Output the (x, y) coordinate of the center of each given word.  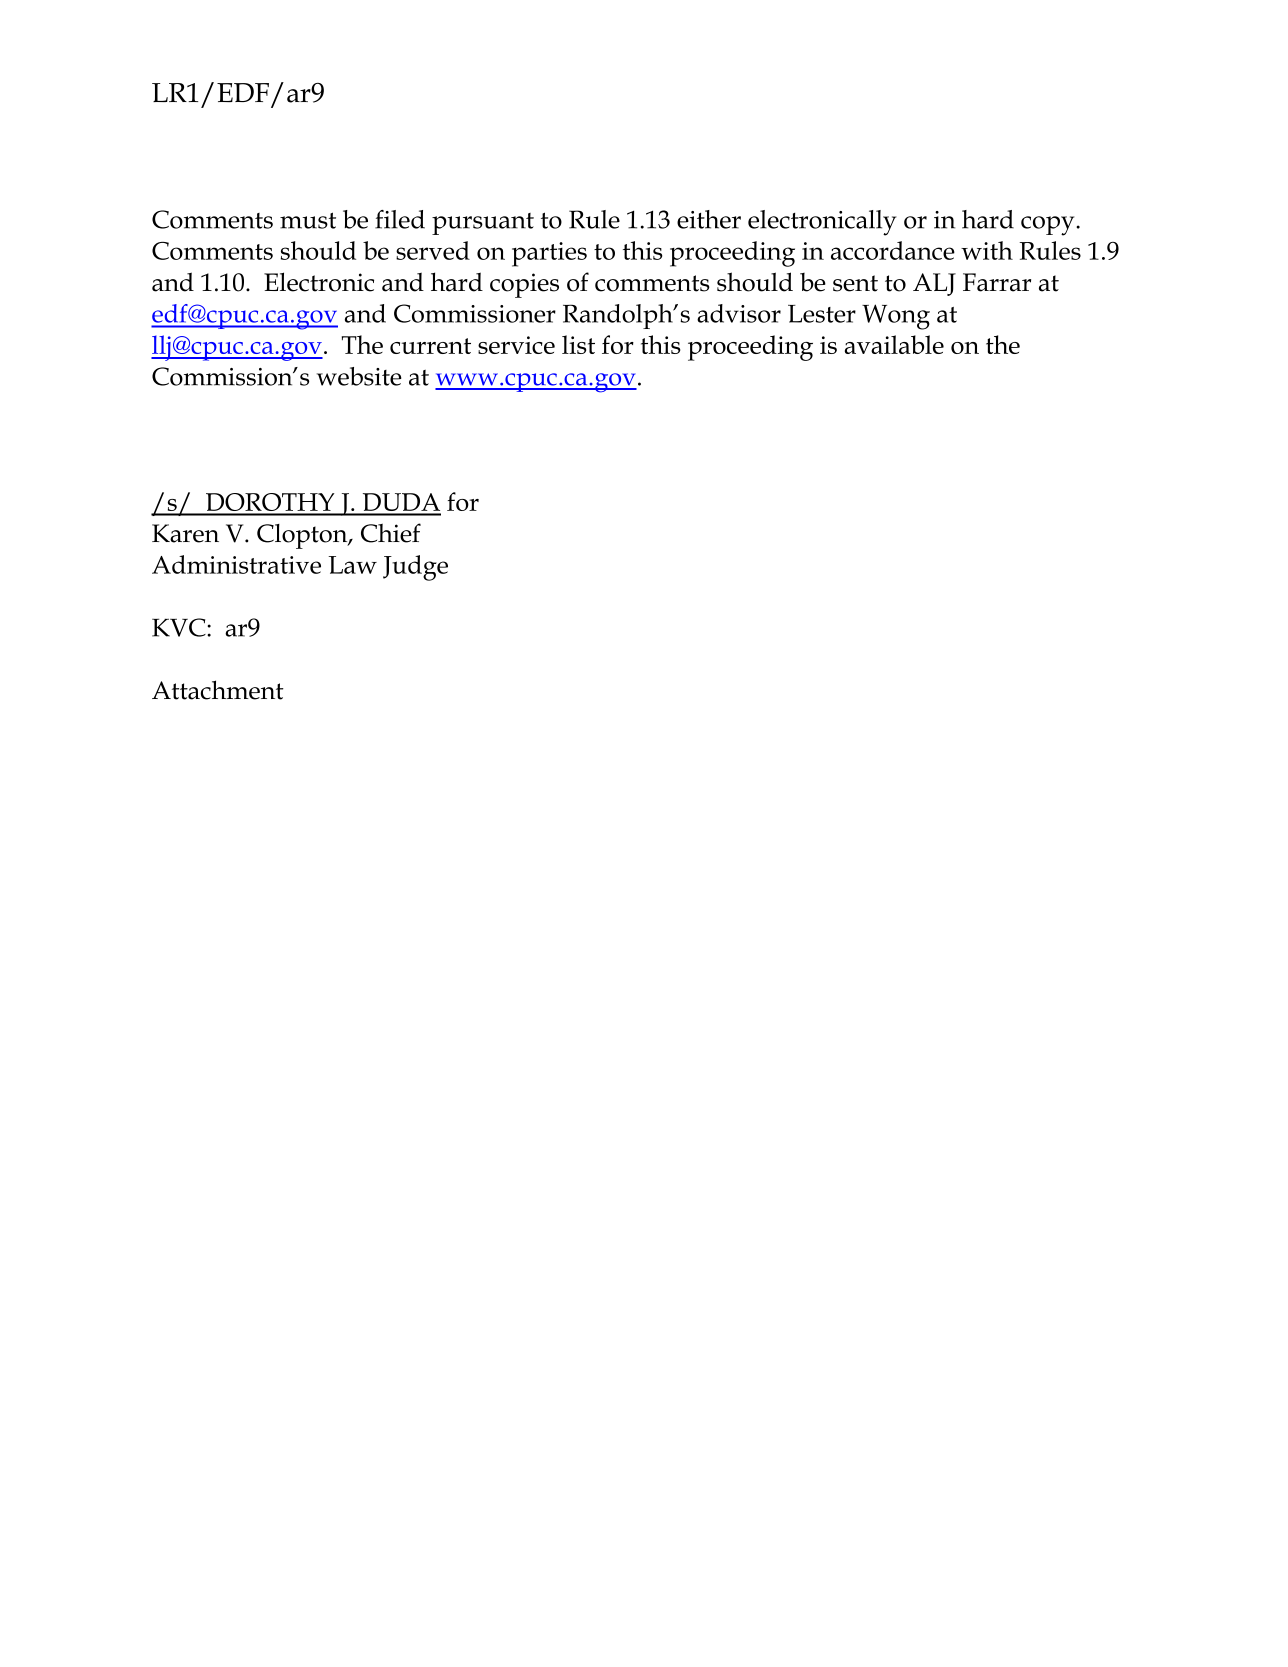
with (987, 250)
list (578, 344)
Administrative (236, 564)
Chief (391, 533)
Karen (185, 533)
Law (352, 565)
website (359, 376)
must (308, 220)
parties (549, 254)
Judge (415, 568)
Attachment (218, 690)
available (894, 344)
